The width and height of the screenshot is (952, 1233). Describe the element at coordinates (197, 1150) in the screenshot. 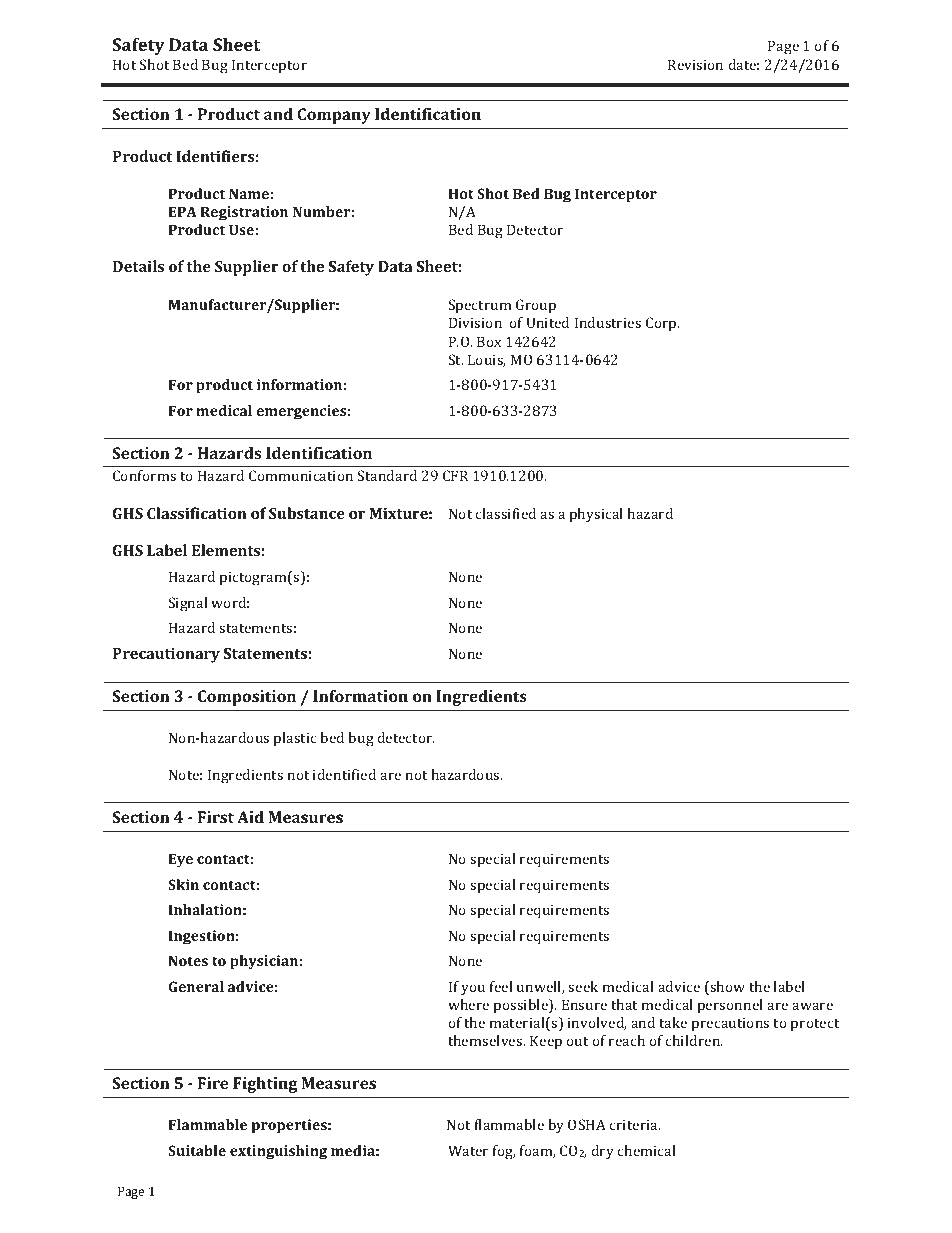

I see `Suitable` at that location.
